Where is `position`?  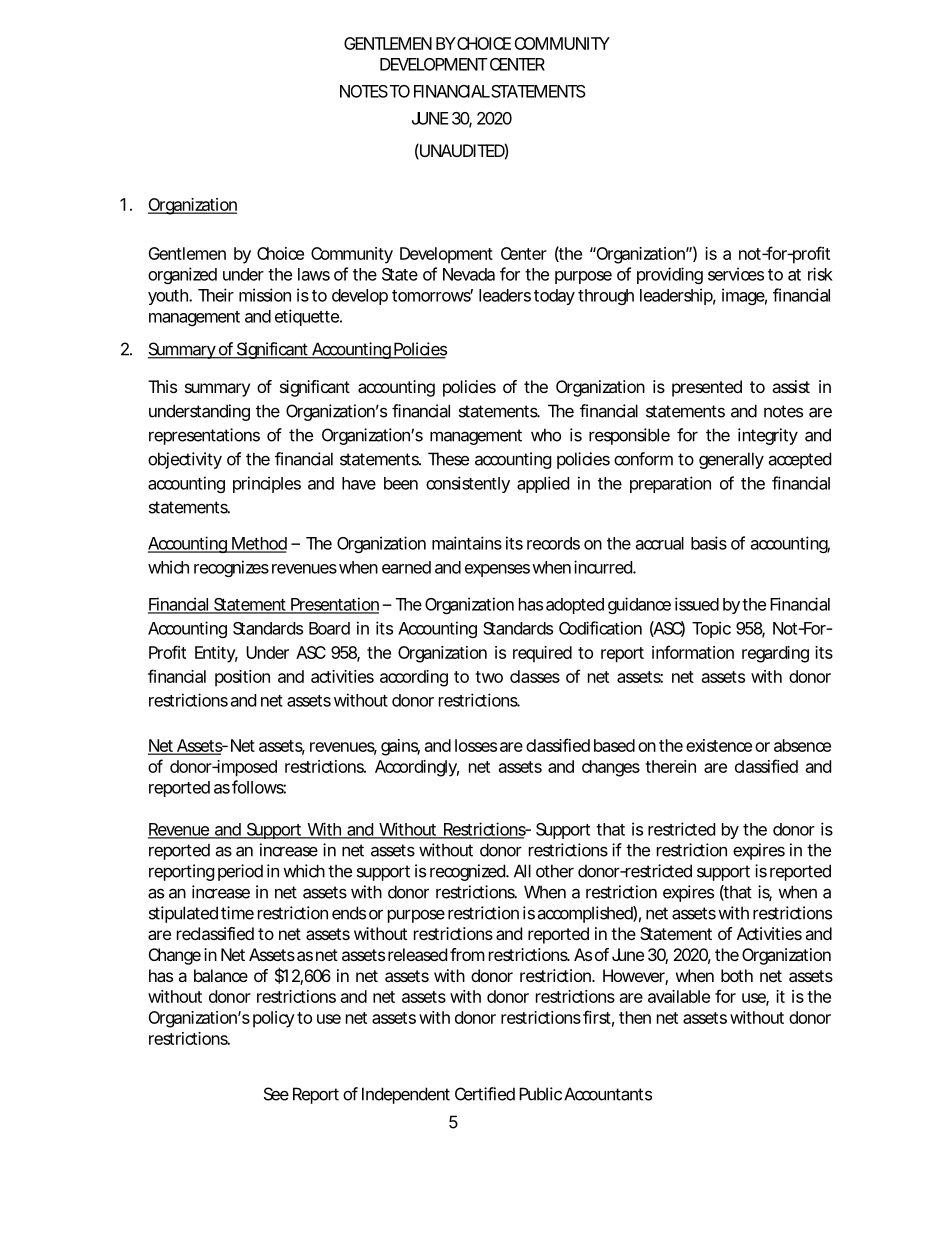 position is located at coordinates (242, 678).
